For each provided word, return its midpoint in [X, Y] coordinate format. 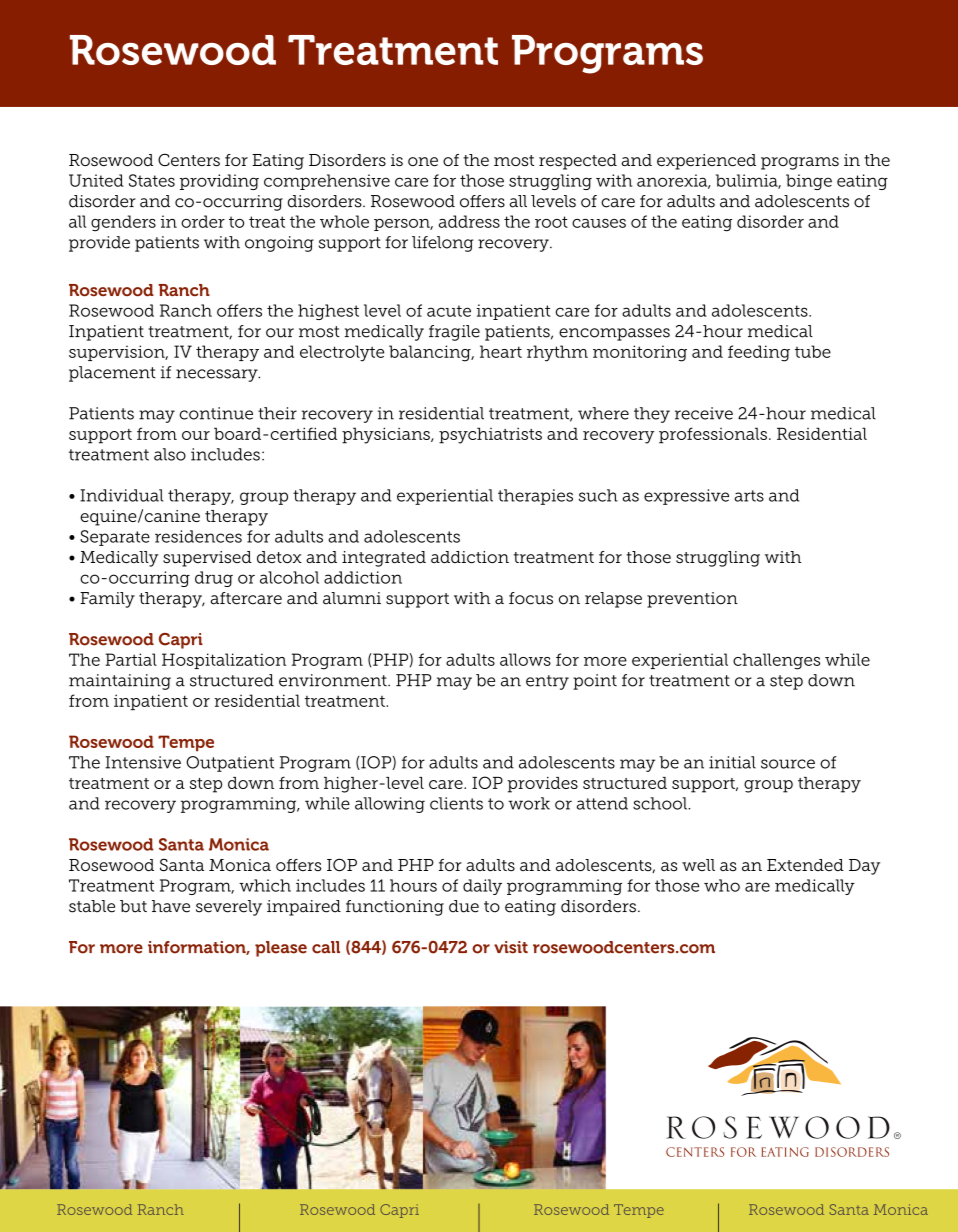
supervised [207, 559]
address [469, 221]
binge [809, 182]
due [464, 906]
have [171, 906]
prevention [692, 600]
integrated [384, 559]
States [152, 180]
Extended [805, 865]
